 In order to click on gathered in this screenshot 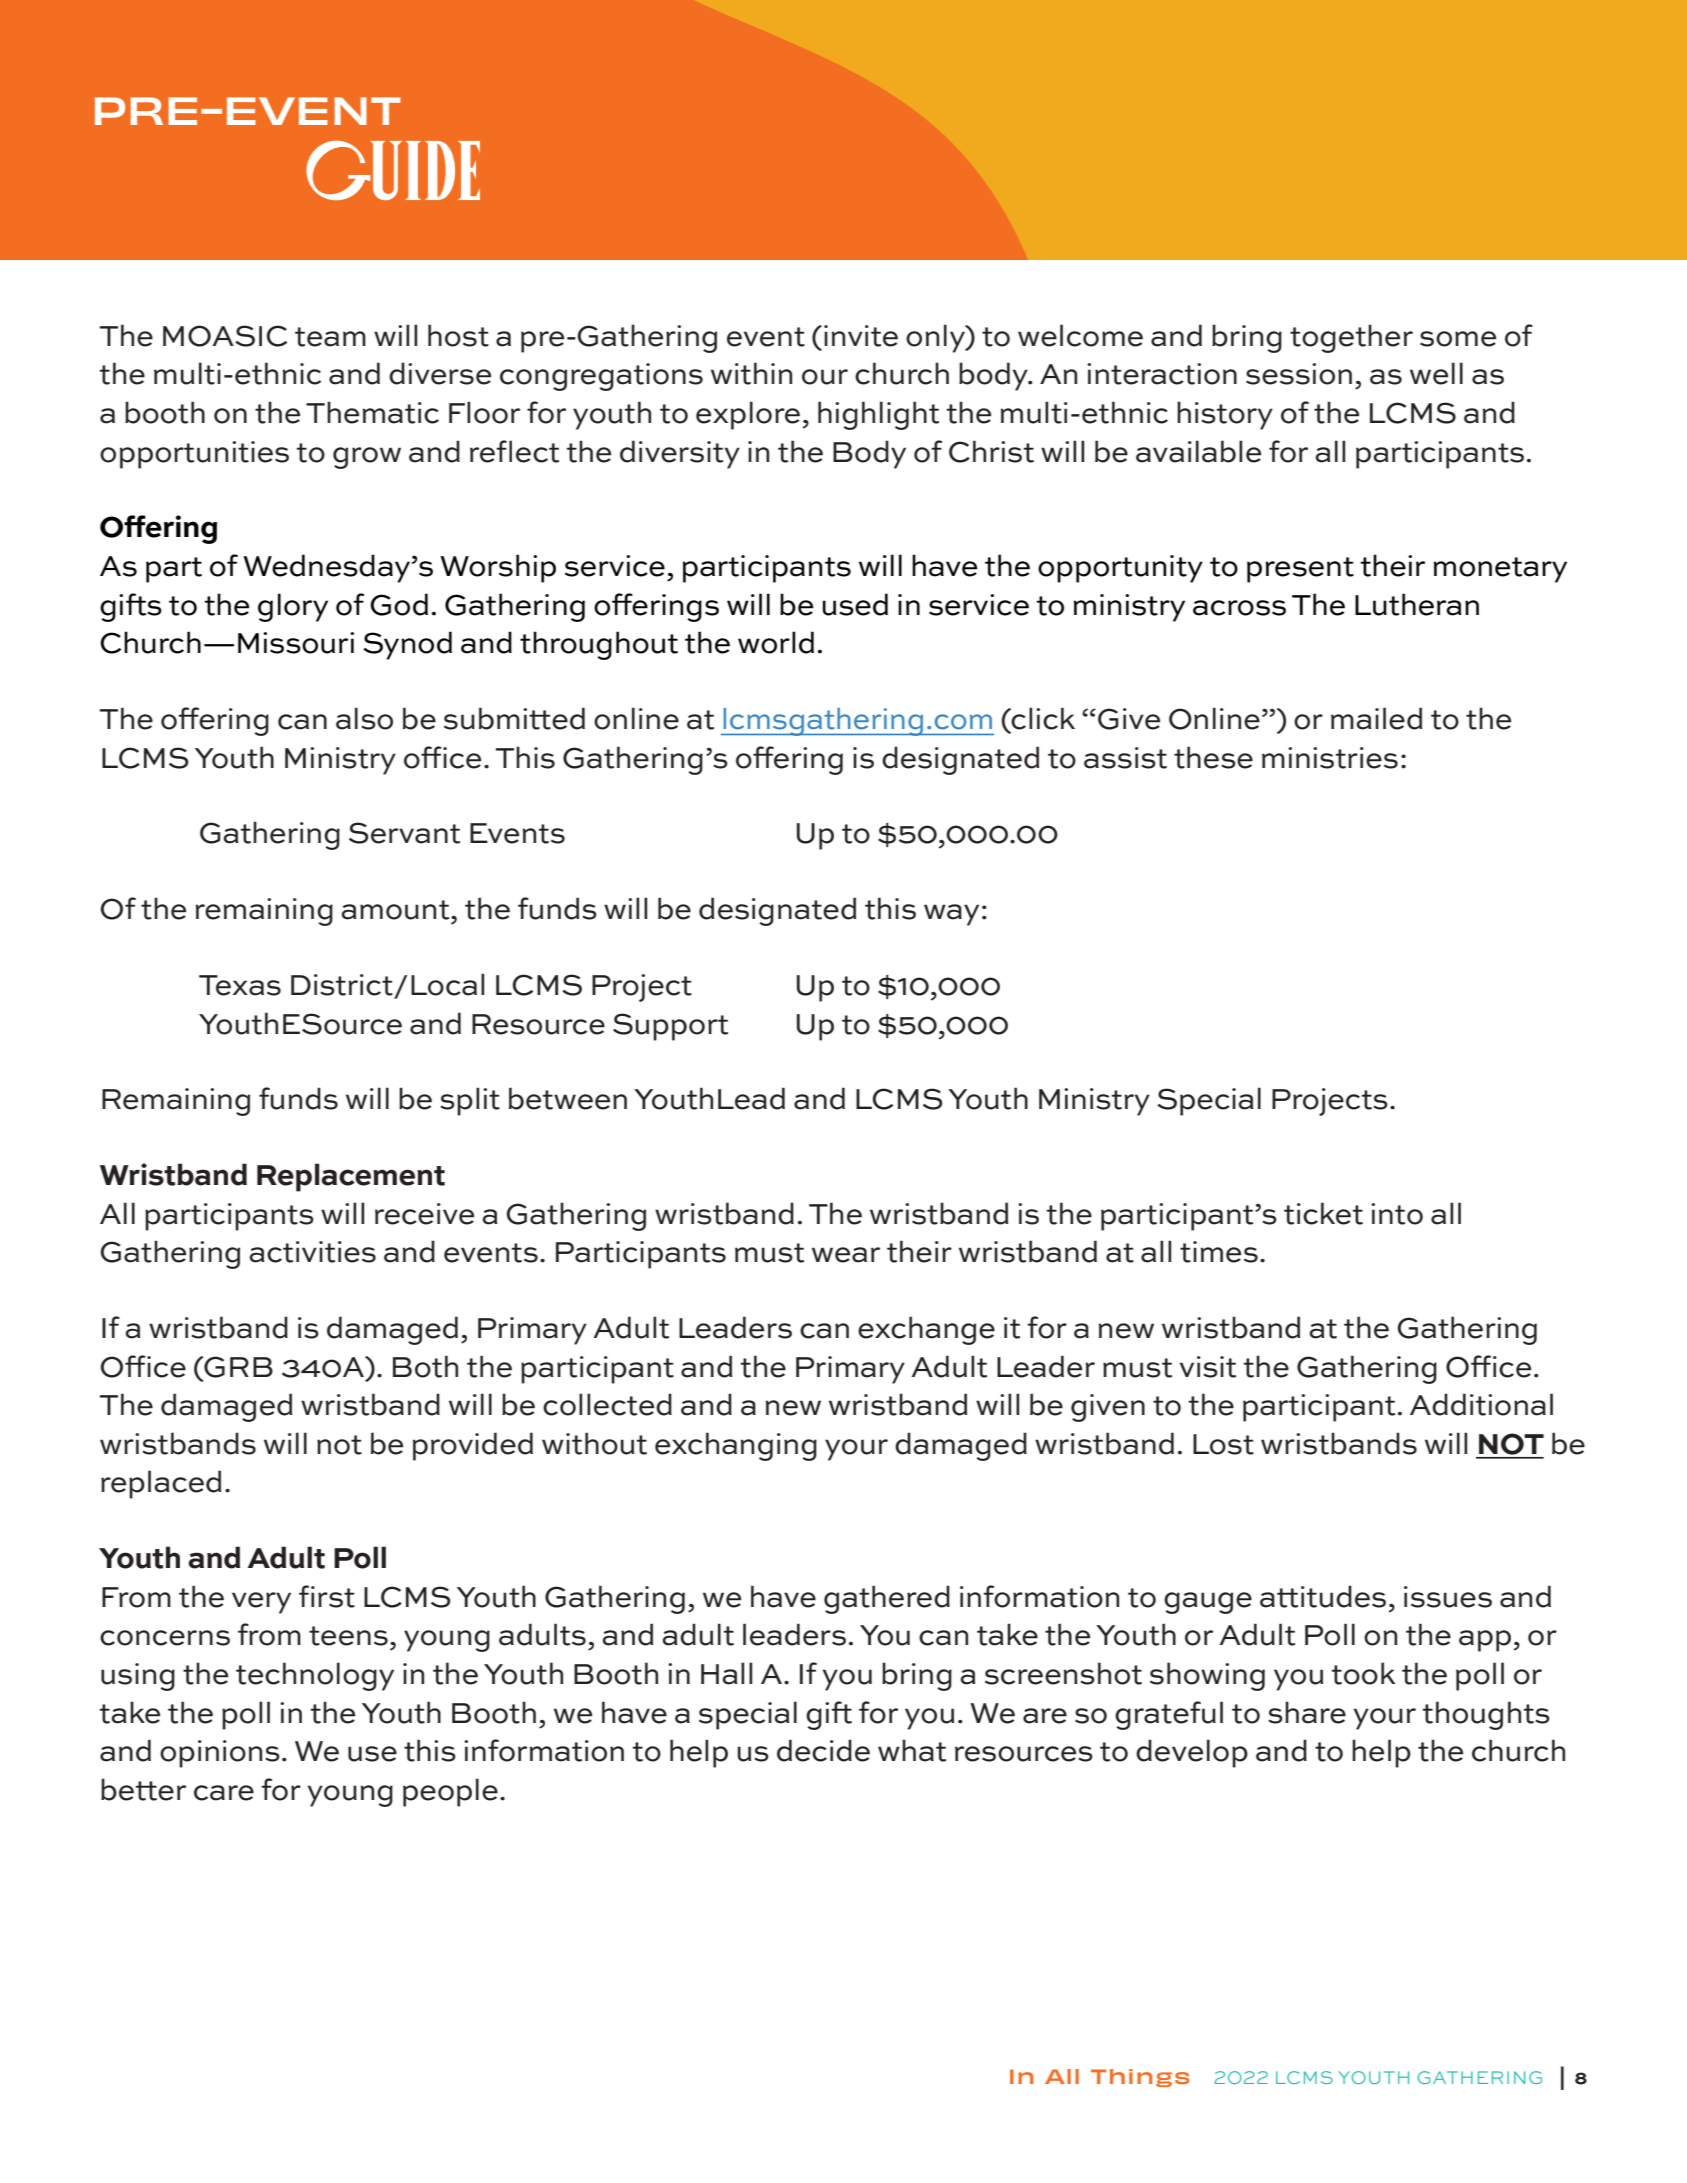, I will do `click(887, 1599)`.
